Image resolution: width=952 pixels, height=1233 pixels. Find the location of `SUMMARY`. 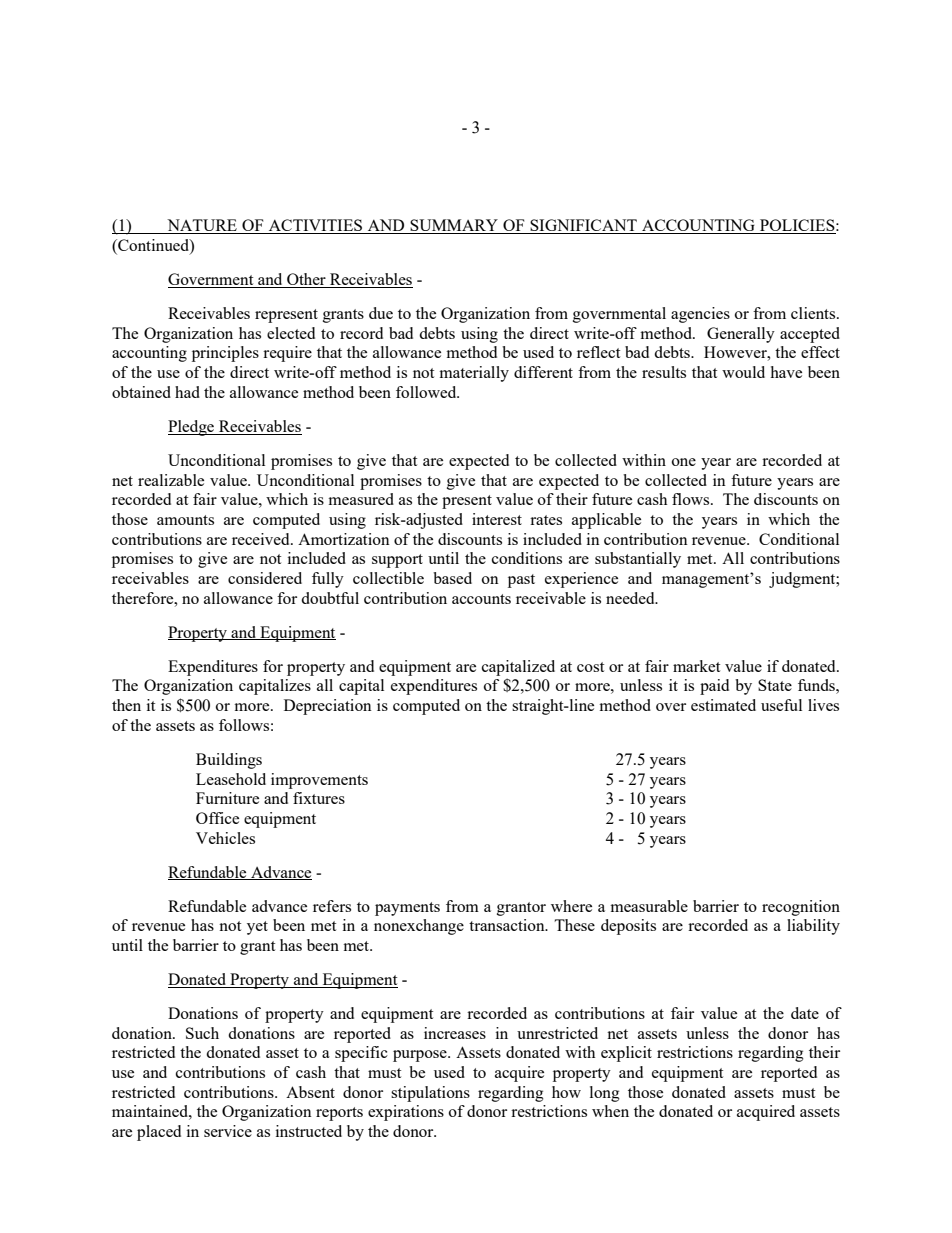

SUMMARY is located at coordinates (454, 226).
